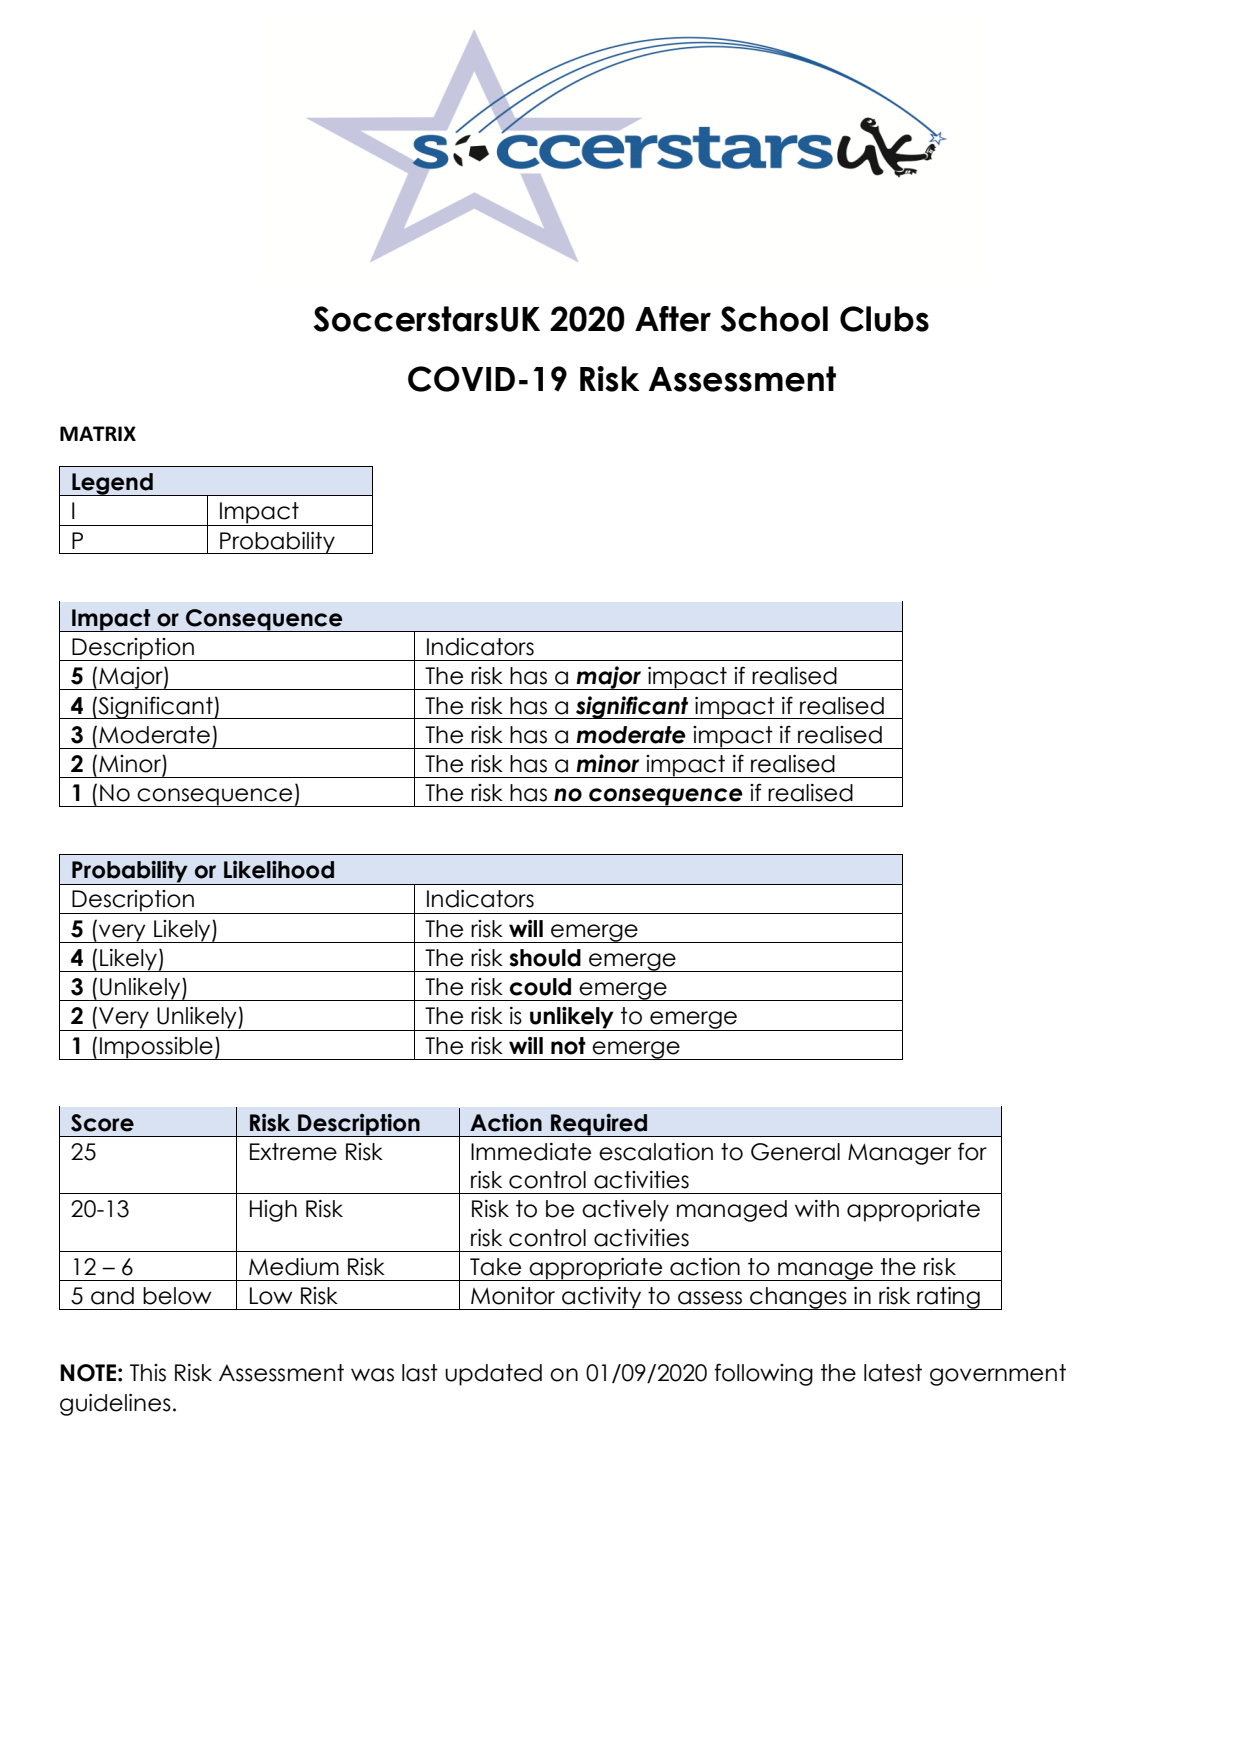 The width and height of the document is (1243, 1758). What do you see at coordinates (156, 1048) in the document?
I see `Impossible` at bounding box center [156, 1048].
